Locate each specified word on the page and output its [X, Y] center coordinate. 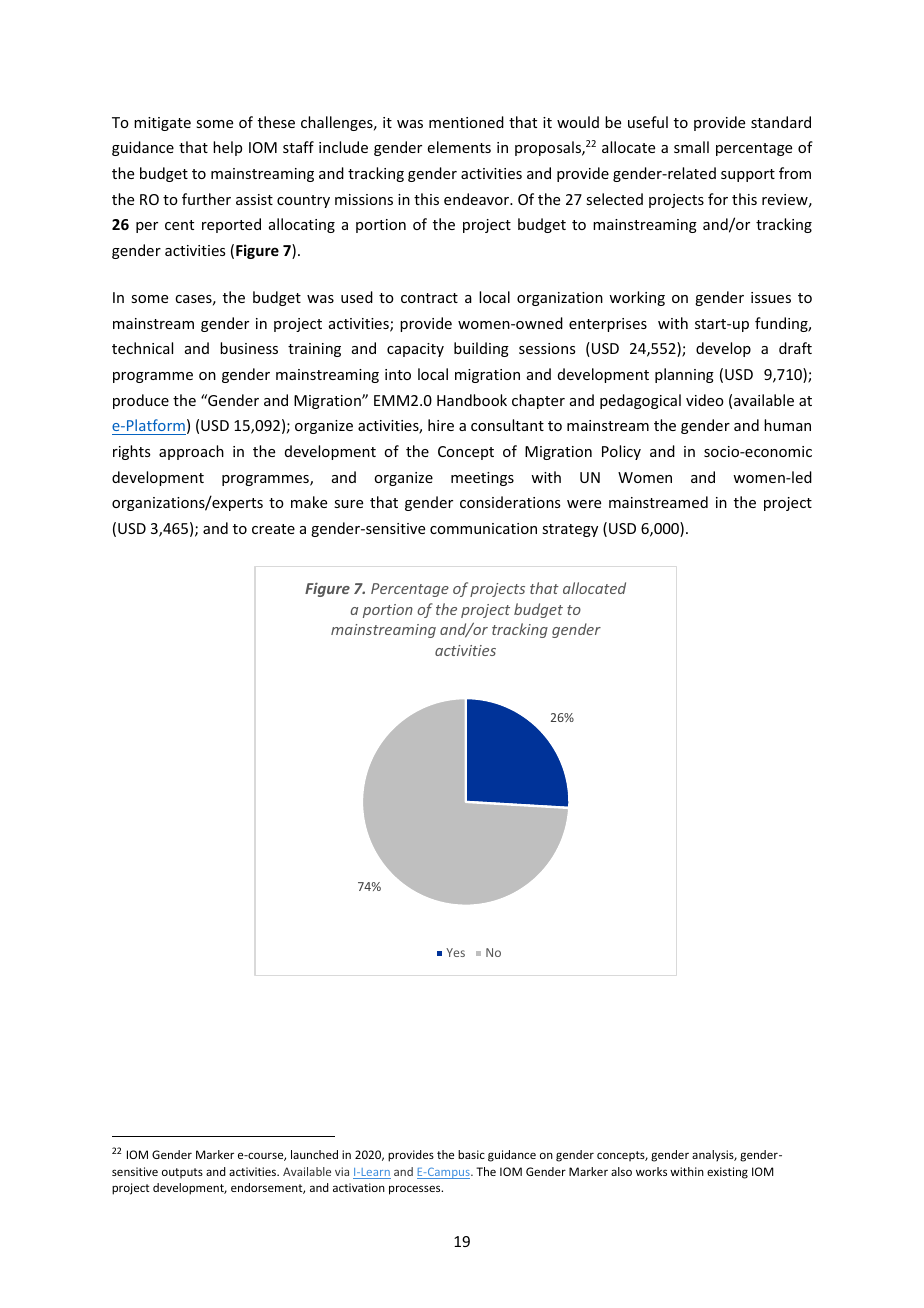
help [227, 148]
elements [459, 147]
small [691, 147]
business [249, 348]
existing [727, 1173]
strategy [570, 530]
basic [471, 1154]
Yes [455, 952]
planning [684, 375]
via [342, 1171]
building [481, 349]
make [309, 502]
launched [314, 1154]
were [584, 504]
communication [483, 528]
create [273, 529]
